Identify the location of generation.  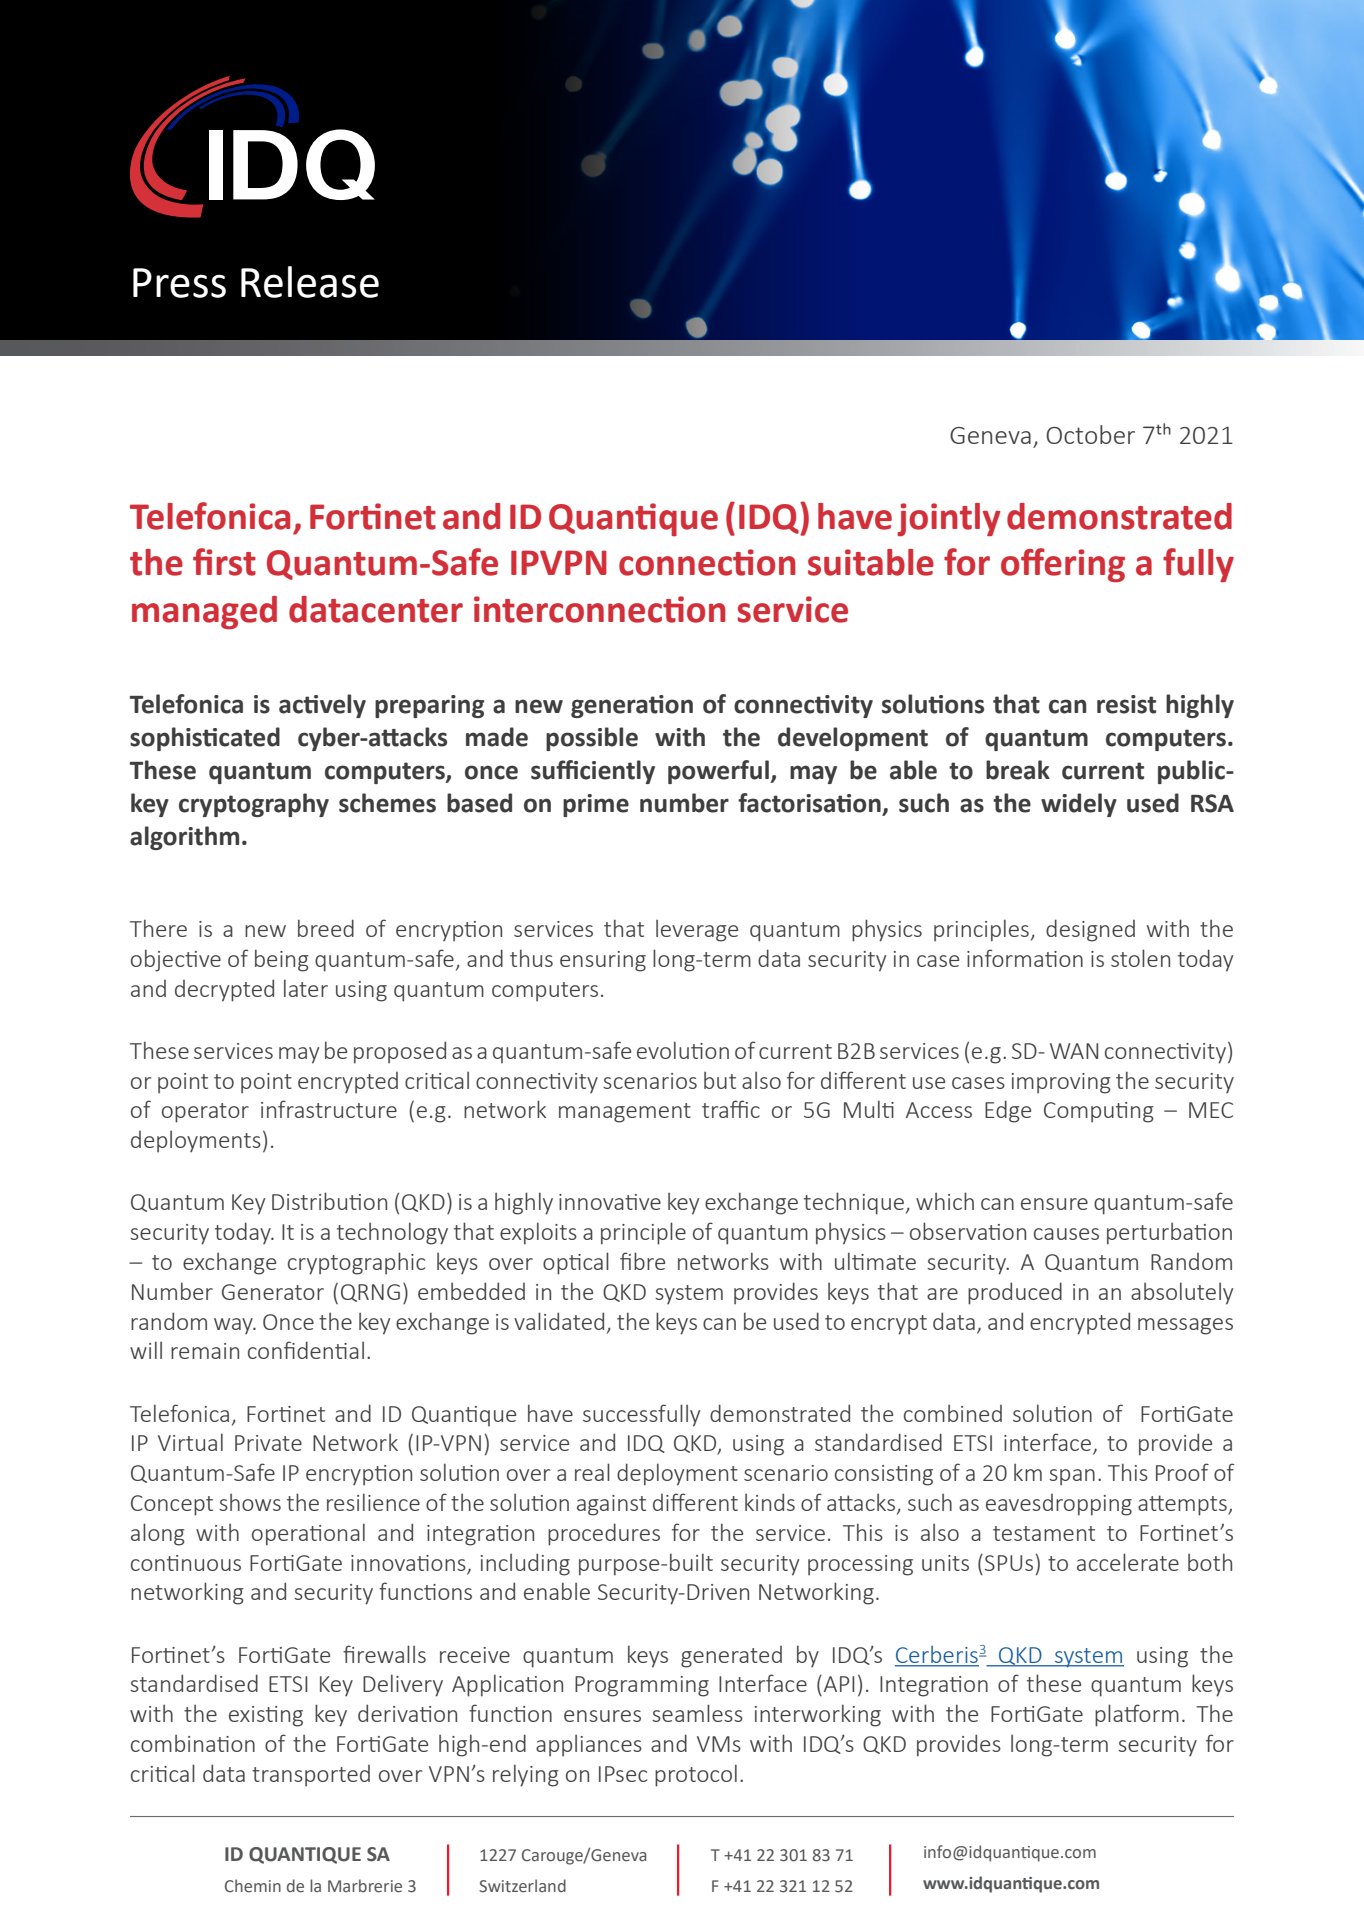
(632, 706).
